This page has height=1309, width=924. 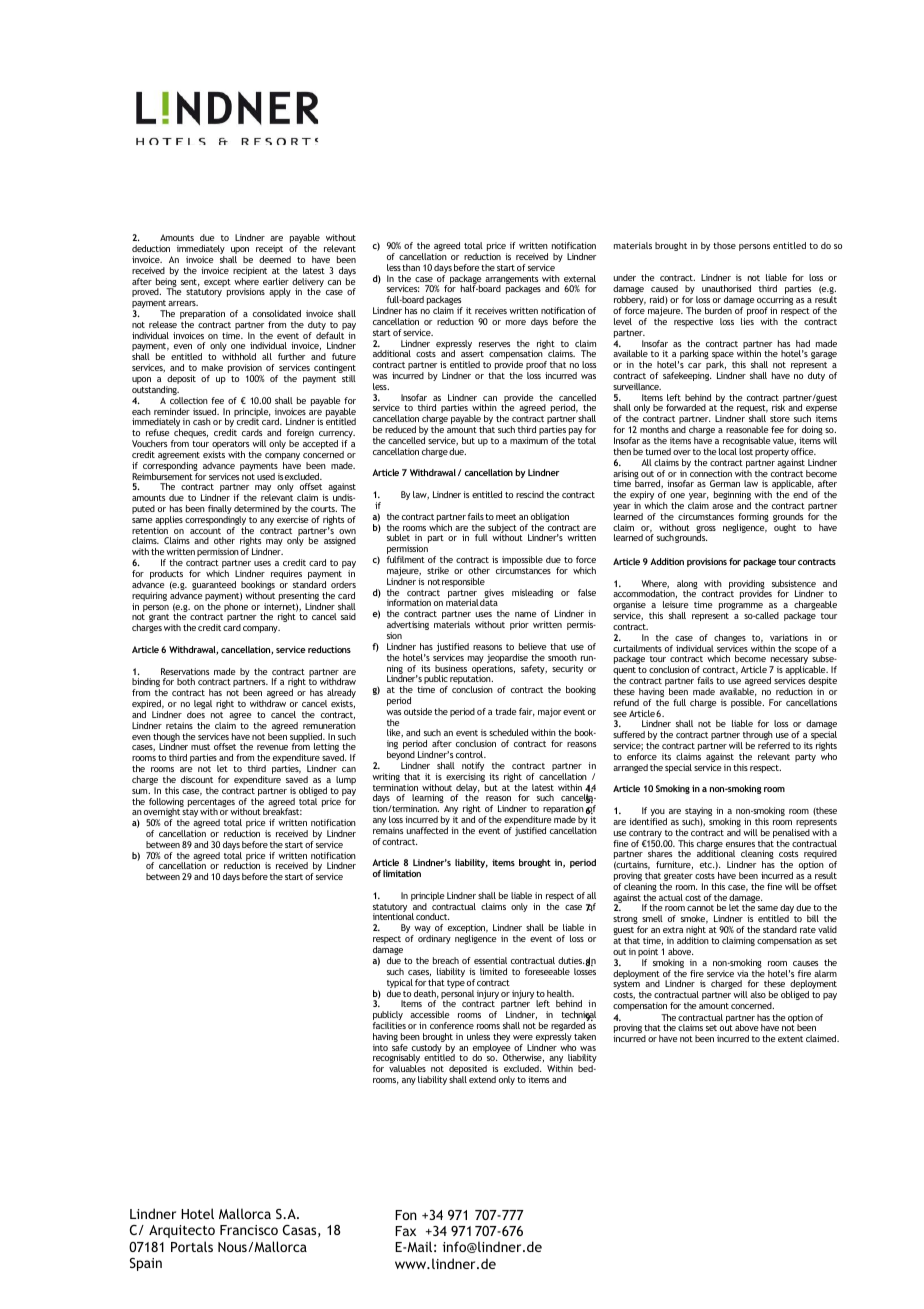 I want to click on percentages, so click(x=211, y=804).
